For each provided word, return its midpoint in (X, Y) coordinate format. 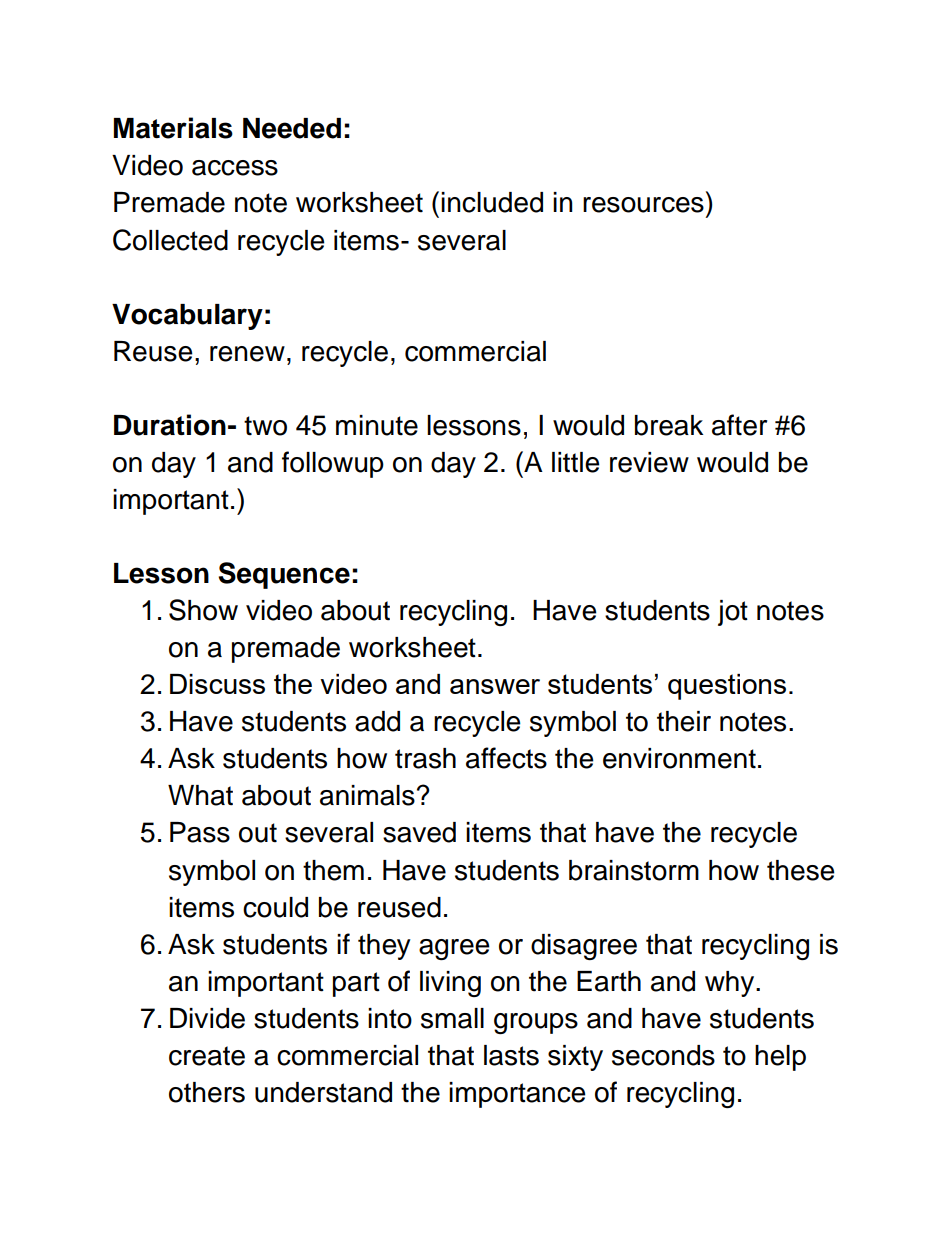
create (207, 1056)
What (200, 795)
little (576, 462)
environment (679, 758)
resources (643, 205)
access (235, 168)
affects (506, 758)
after (739, 425)
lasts (511, 1055)
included (492, 202)
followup (333, 464)
